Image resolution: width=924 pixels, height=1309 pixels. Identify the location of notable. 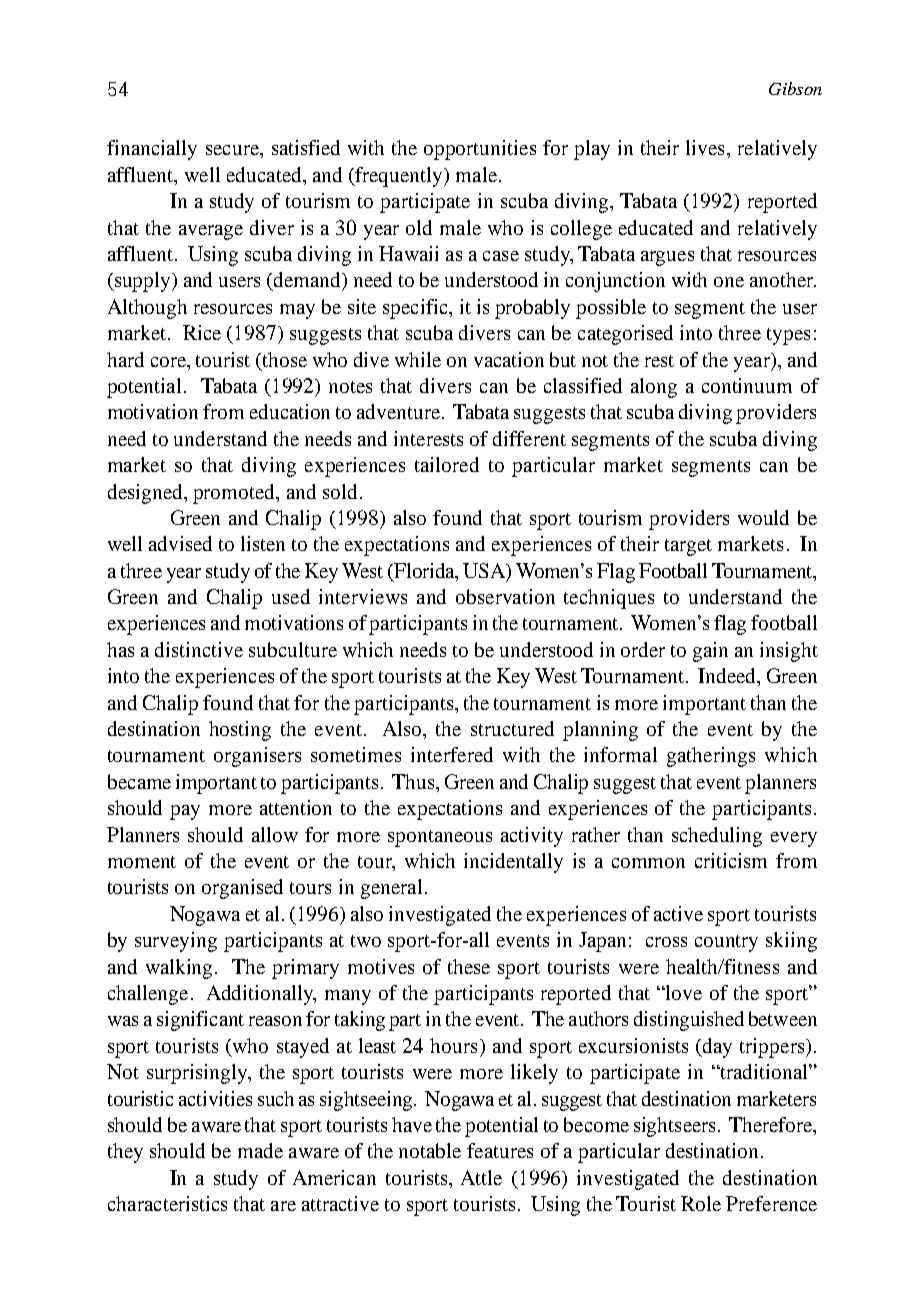
(430, 1150).
